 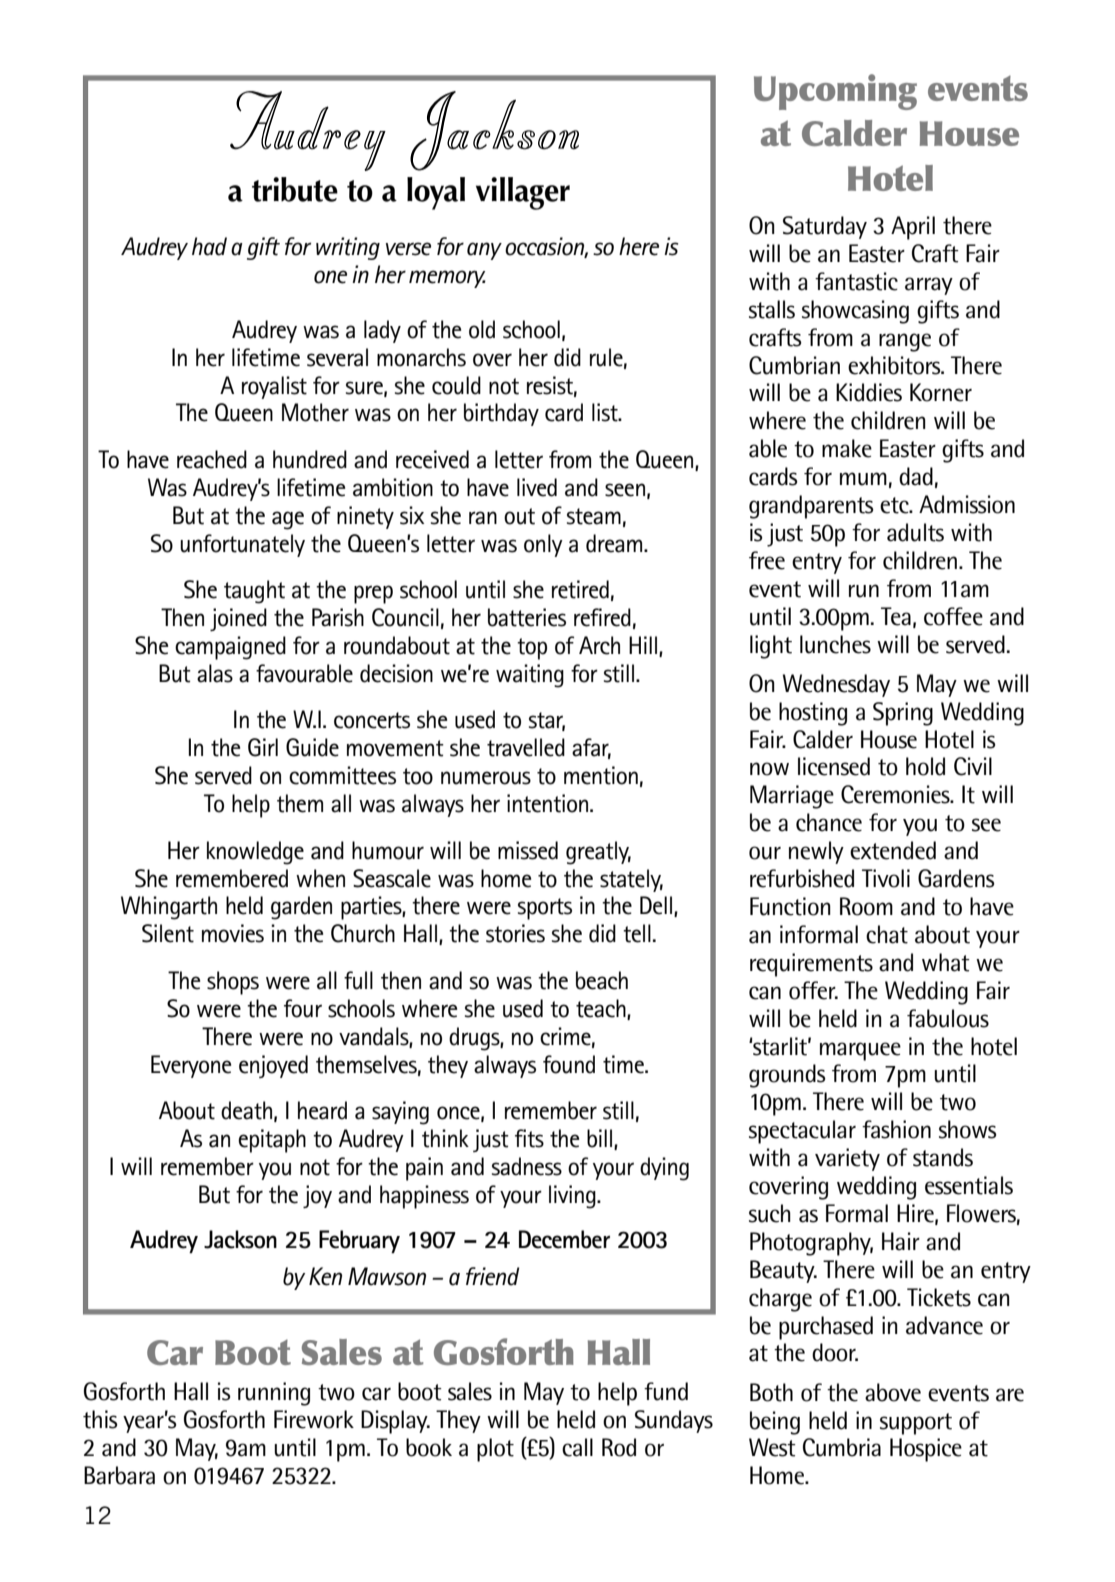 I want to click on support, so click(x=916, y=1424).
